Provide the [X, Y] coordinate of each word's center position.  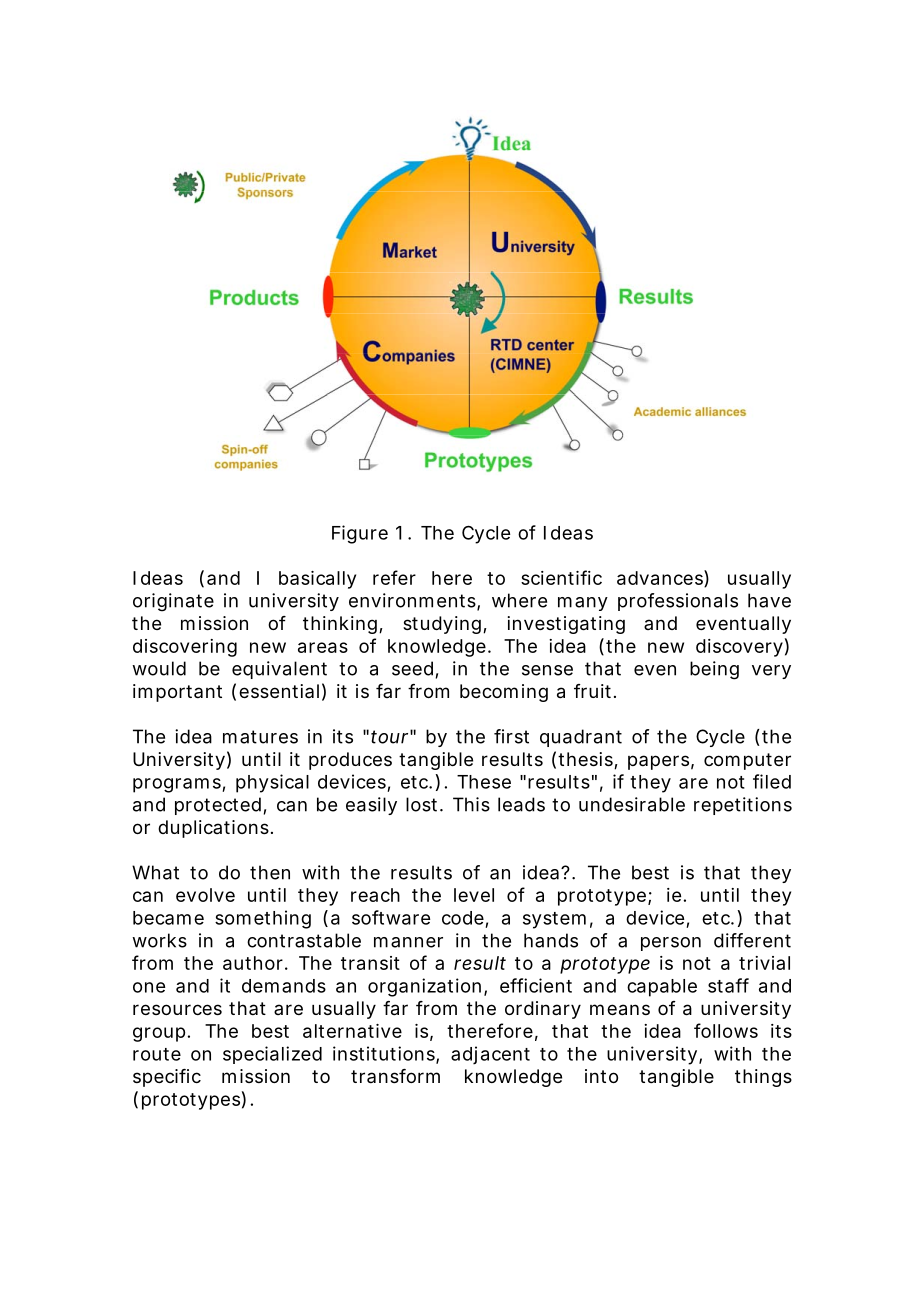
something [263, 919]
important [177, 693]
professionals [678, 602]
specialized [272, 1055]
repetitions [743, 806]
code [463, 918]
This [471, 804]
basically [317, 580]
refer [394, 577]
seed [412, 668]
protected [218, 806]
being [714, 670]
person [671, 944]
